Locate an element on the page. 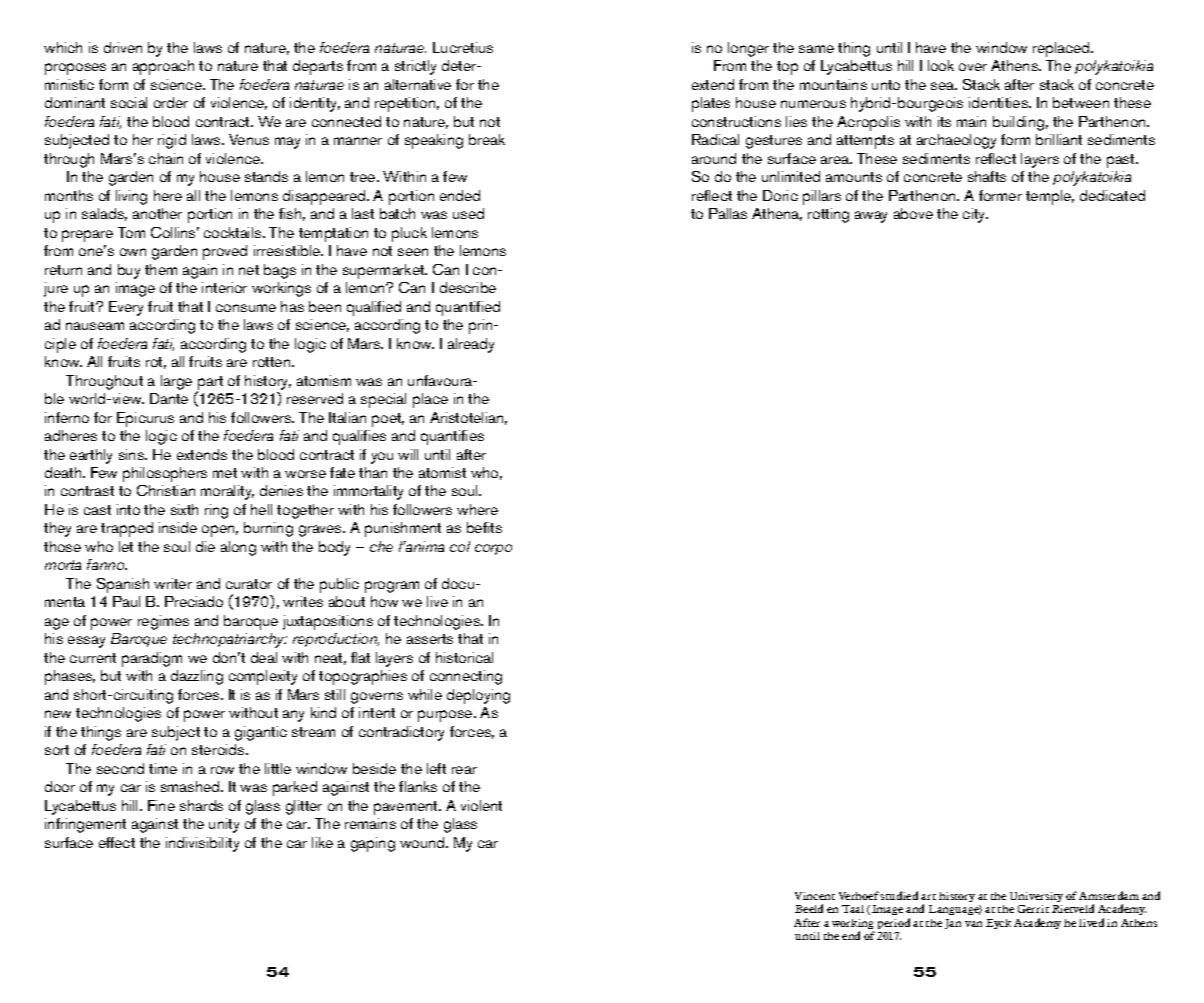  wound is located at coordinates (423, 842).
